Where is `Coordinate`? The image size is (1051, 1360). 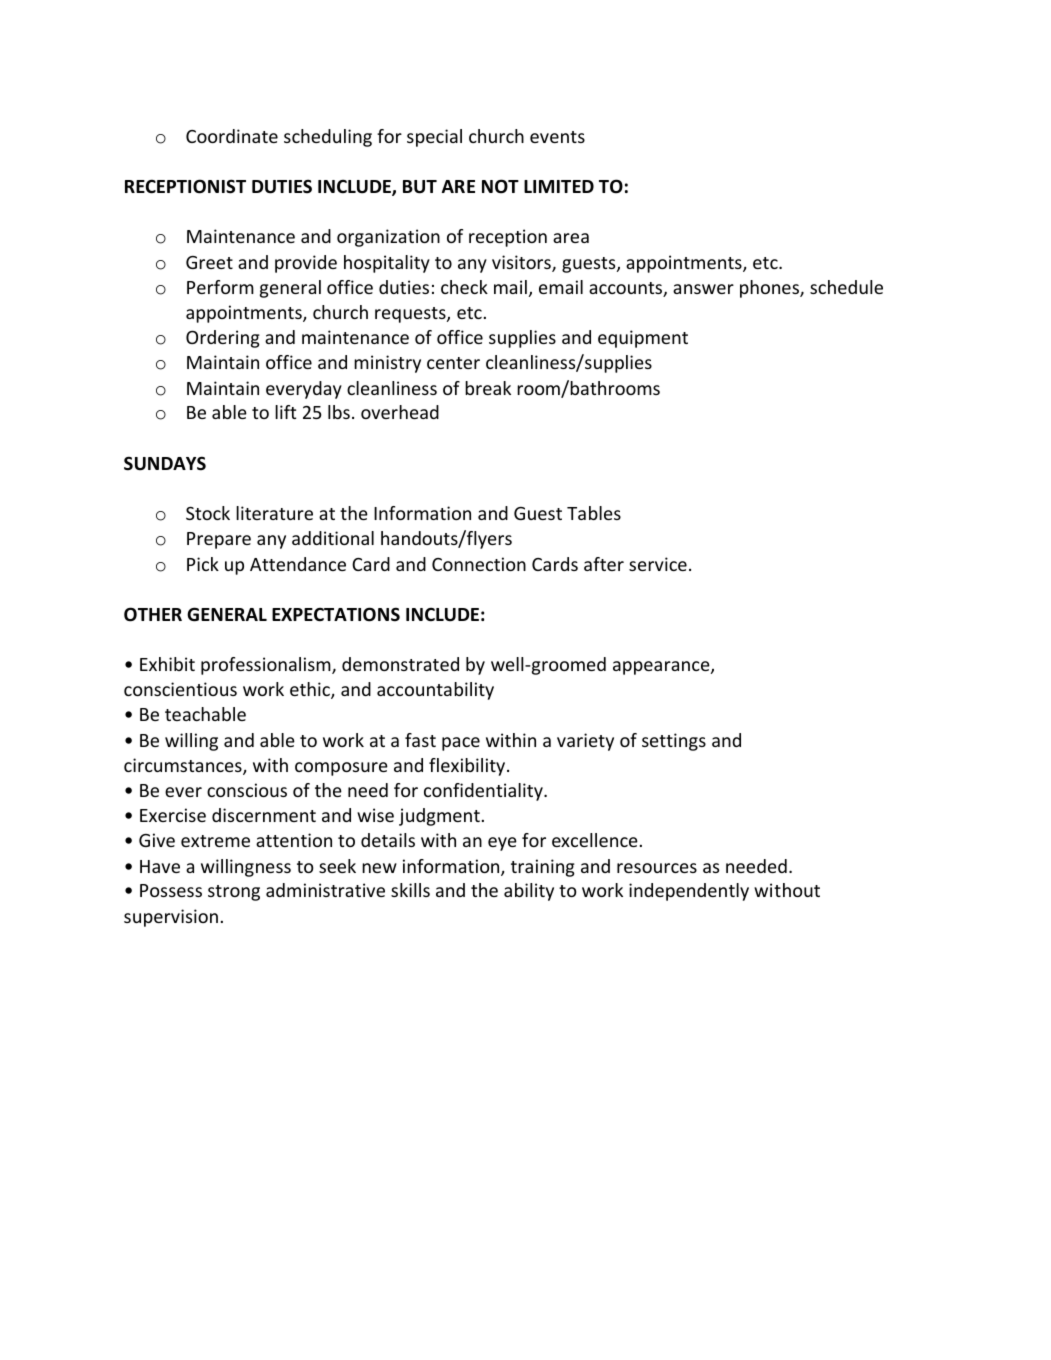
Coordinate is located at coordinates (232, 136).
